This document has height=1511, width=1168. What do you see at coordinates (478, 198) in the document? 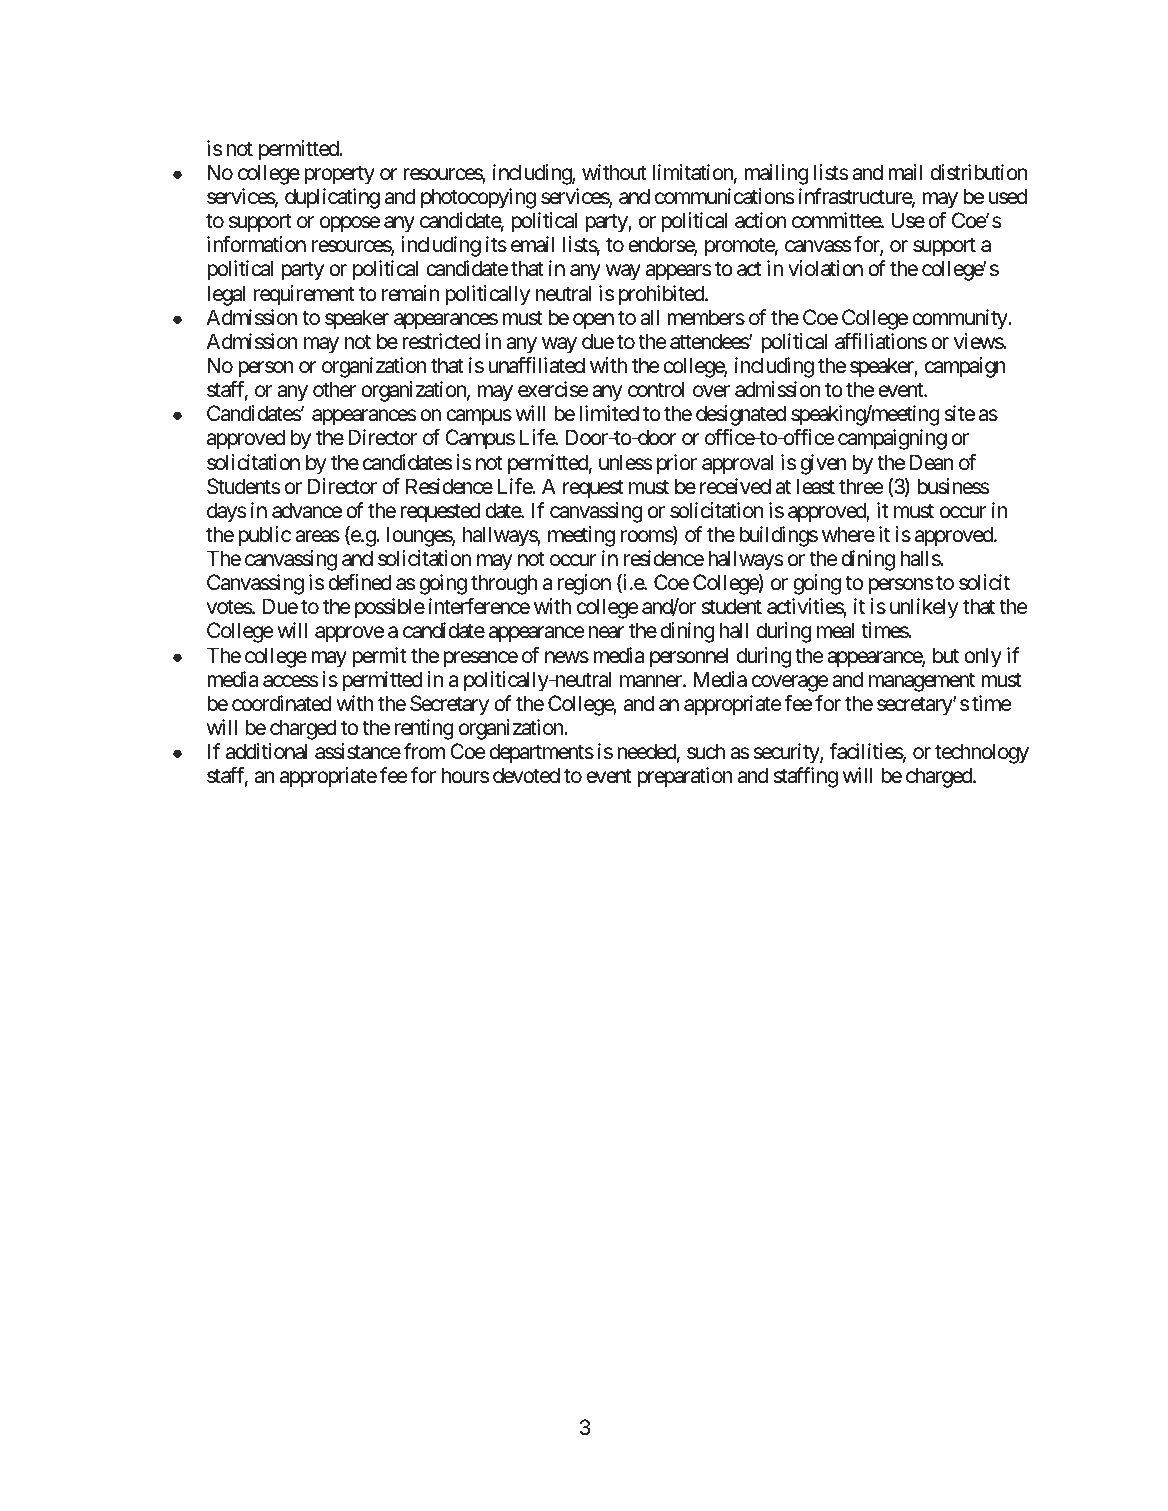
I see `photocopying` at bounding box center [478, 198].
